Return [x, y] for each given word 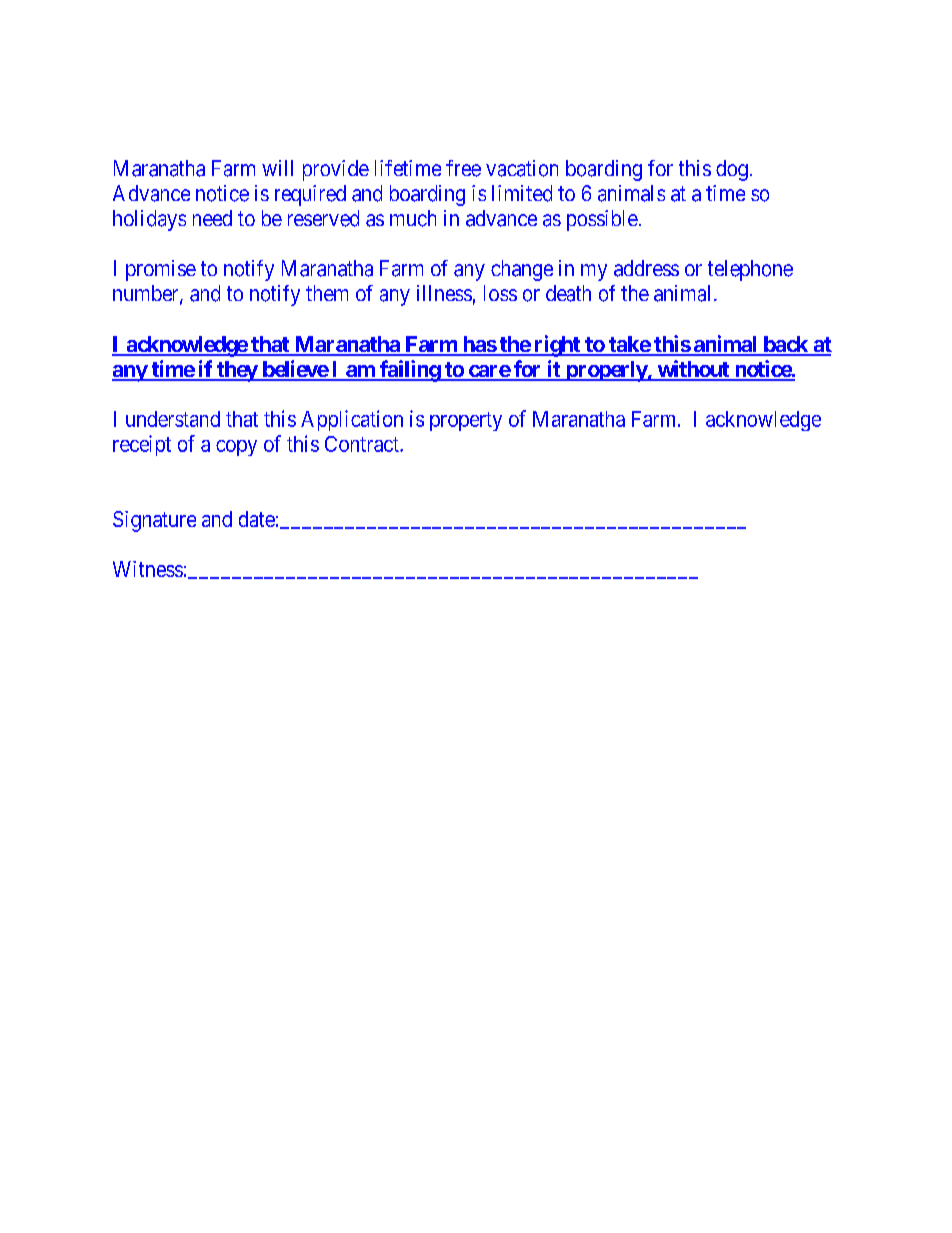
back [785, 345]
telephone [750, 270]
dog [732, 170]
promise [161, 270]
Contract [363, 444]
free [463, 168]
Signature [154, 521]
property [466, 421]
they [237, 371]
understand [173, 419]
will [277, 168]
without [693, 370]
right [557, 346]
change [522, 270]
